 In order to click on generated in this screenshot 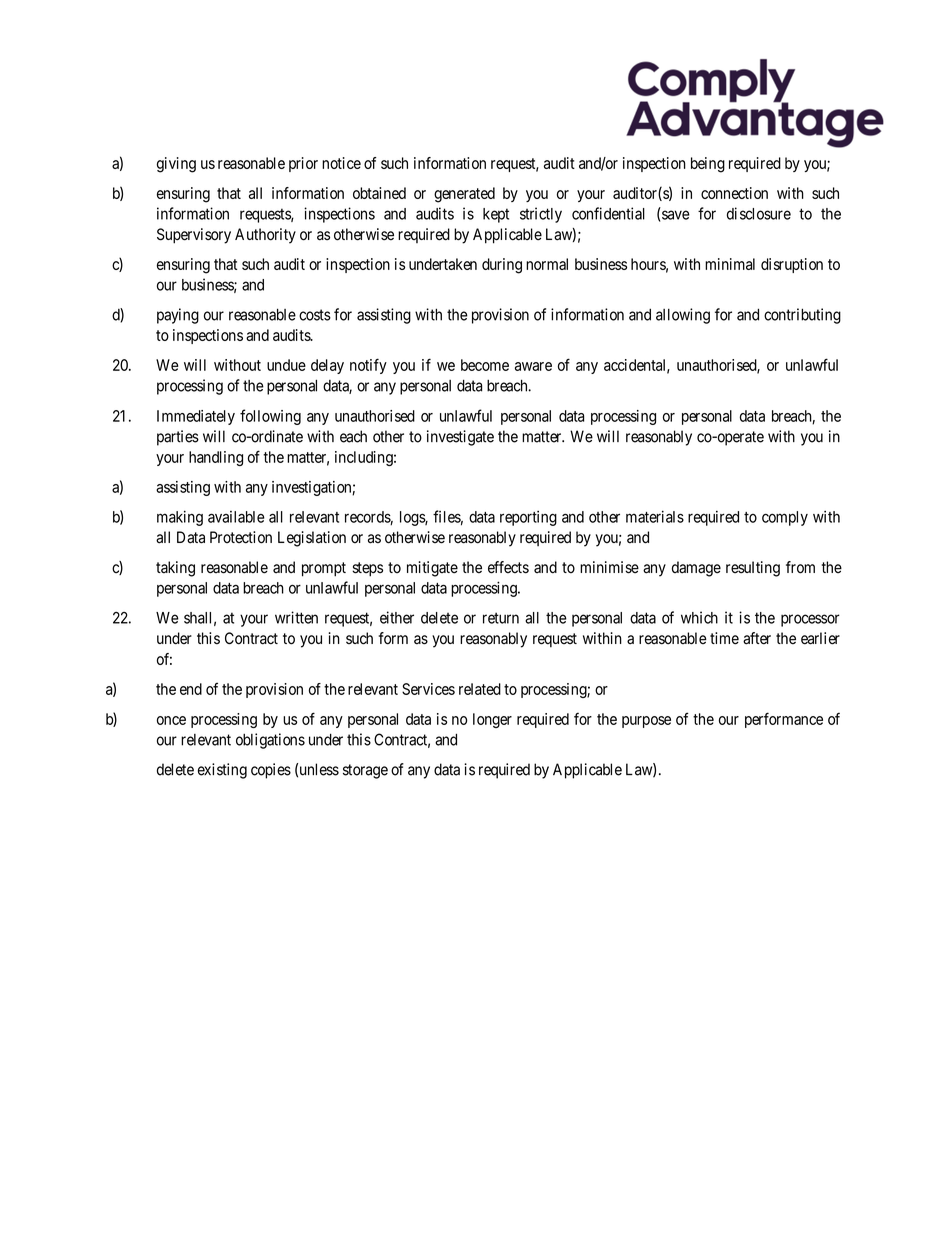, I will do `click(464, 195)`.
